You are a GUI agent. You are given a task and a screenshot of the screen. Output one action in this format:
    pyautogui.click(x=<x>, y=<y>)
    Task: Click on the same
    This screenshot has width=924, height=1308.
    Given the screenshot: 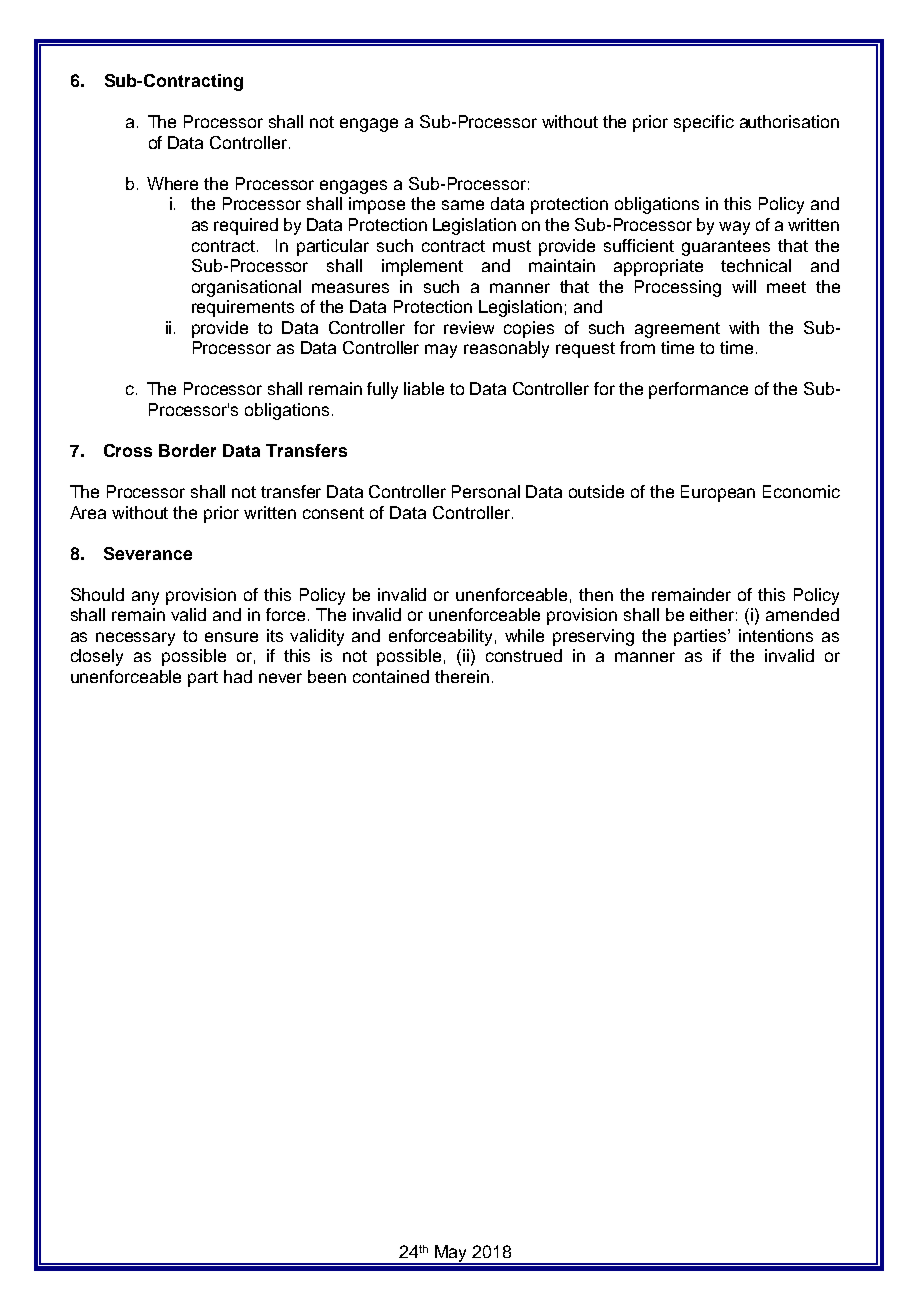 What is the action you would take?
    pyautogui.click(x=463, y=205)
